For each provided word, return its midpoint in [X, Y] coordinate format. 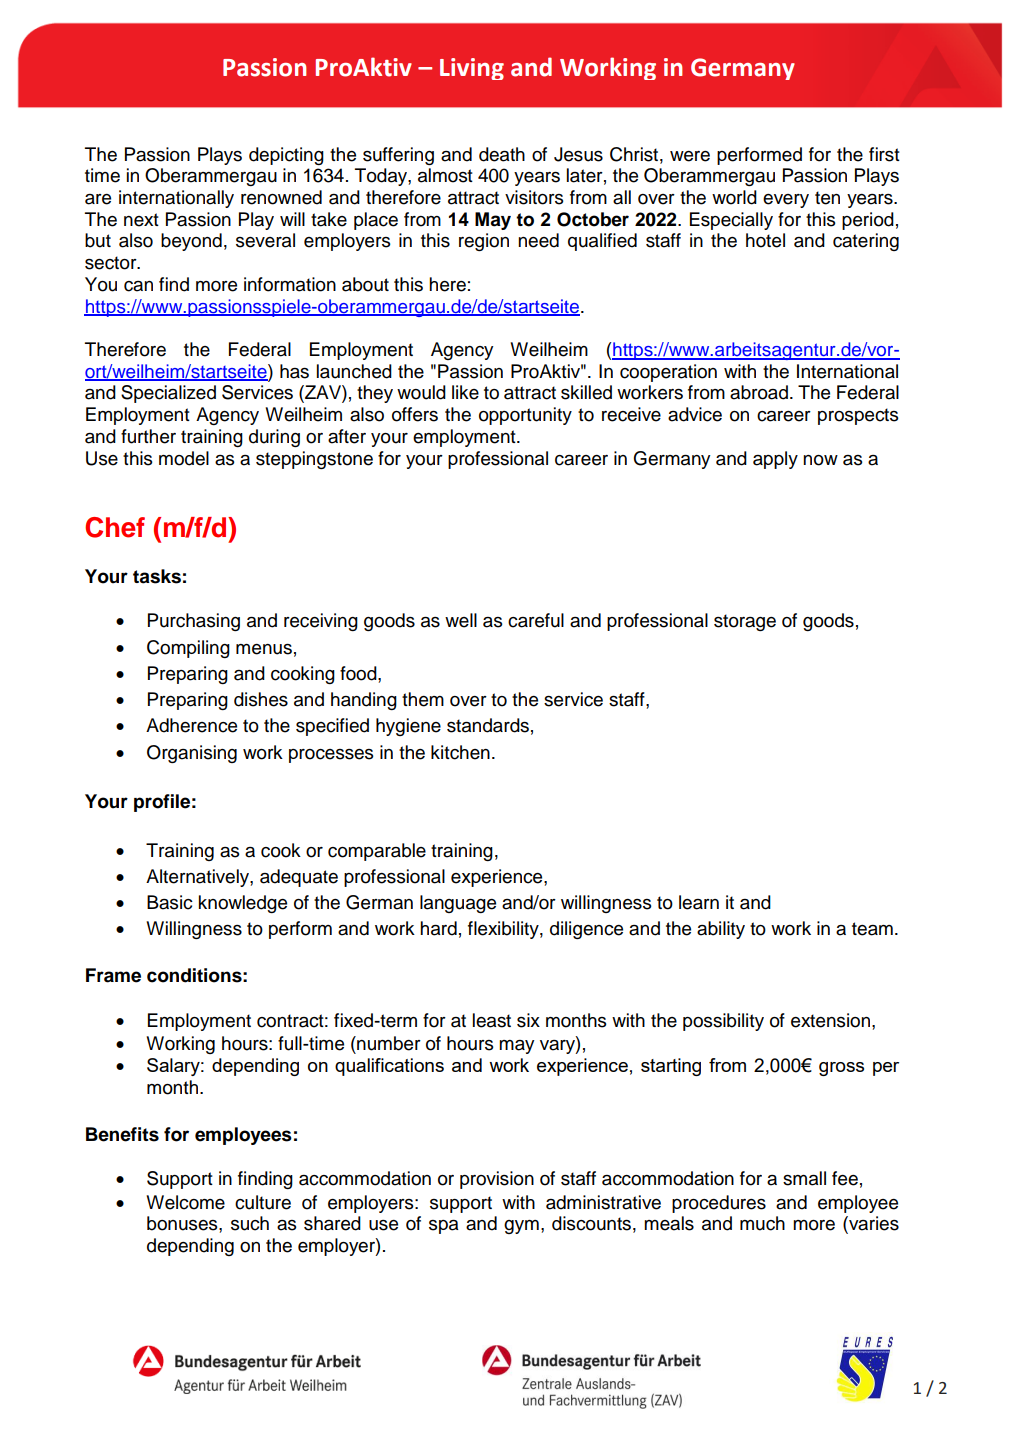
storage [745, 622]
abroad [759, 392]
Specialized [168, 394]
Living [472, 69]
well [461, 620]
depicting [286, 156]
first [884, 154]
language [458, 904]
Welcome [185, 1202]
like [465, 392]
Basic [170, 902]
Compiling [188, 649]
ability [721, 930]
